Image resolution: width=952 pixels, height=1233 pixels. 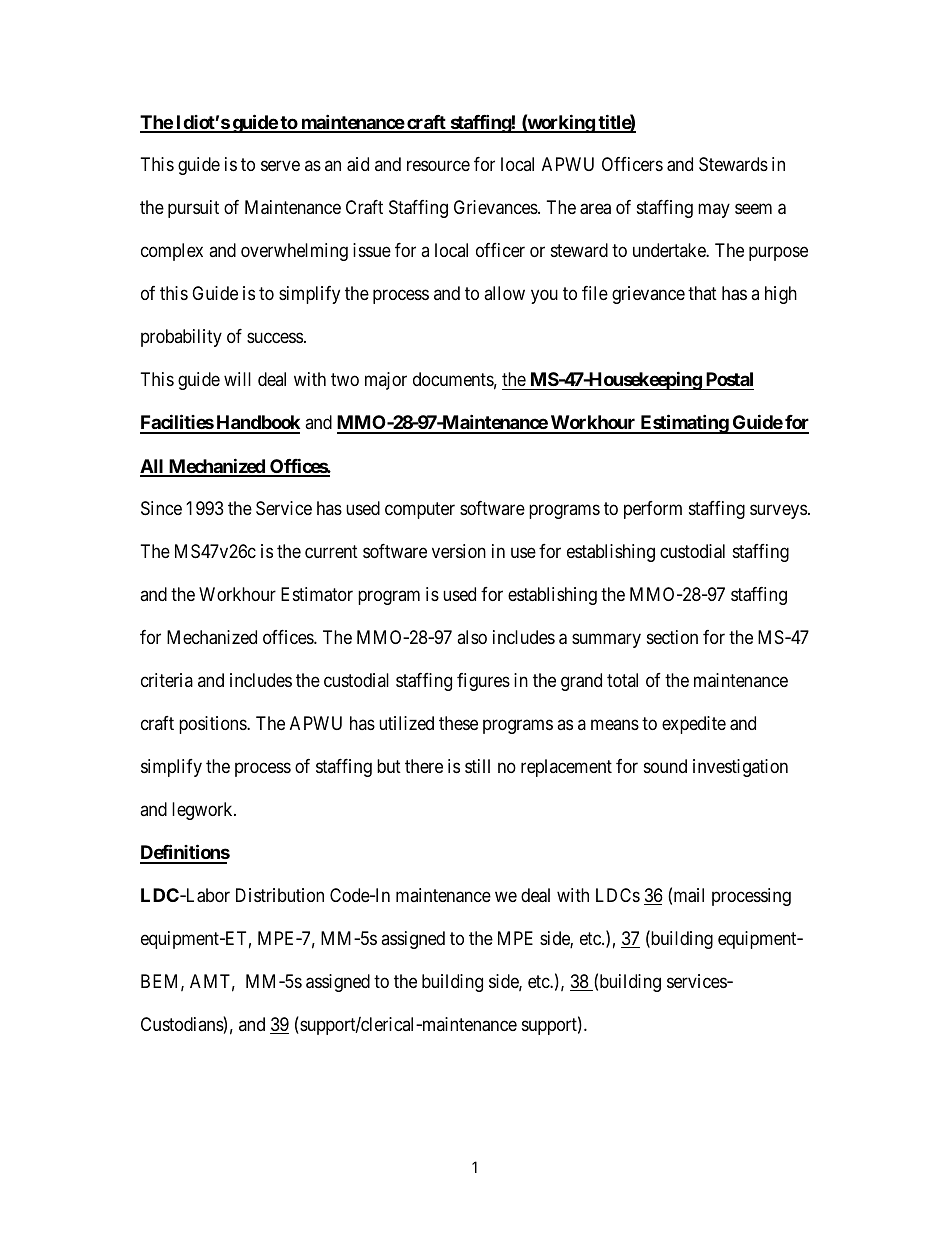 I want to click on Distribution, so click(x=280, y=895).
